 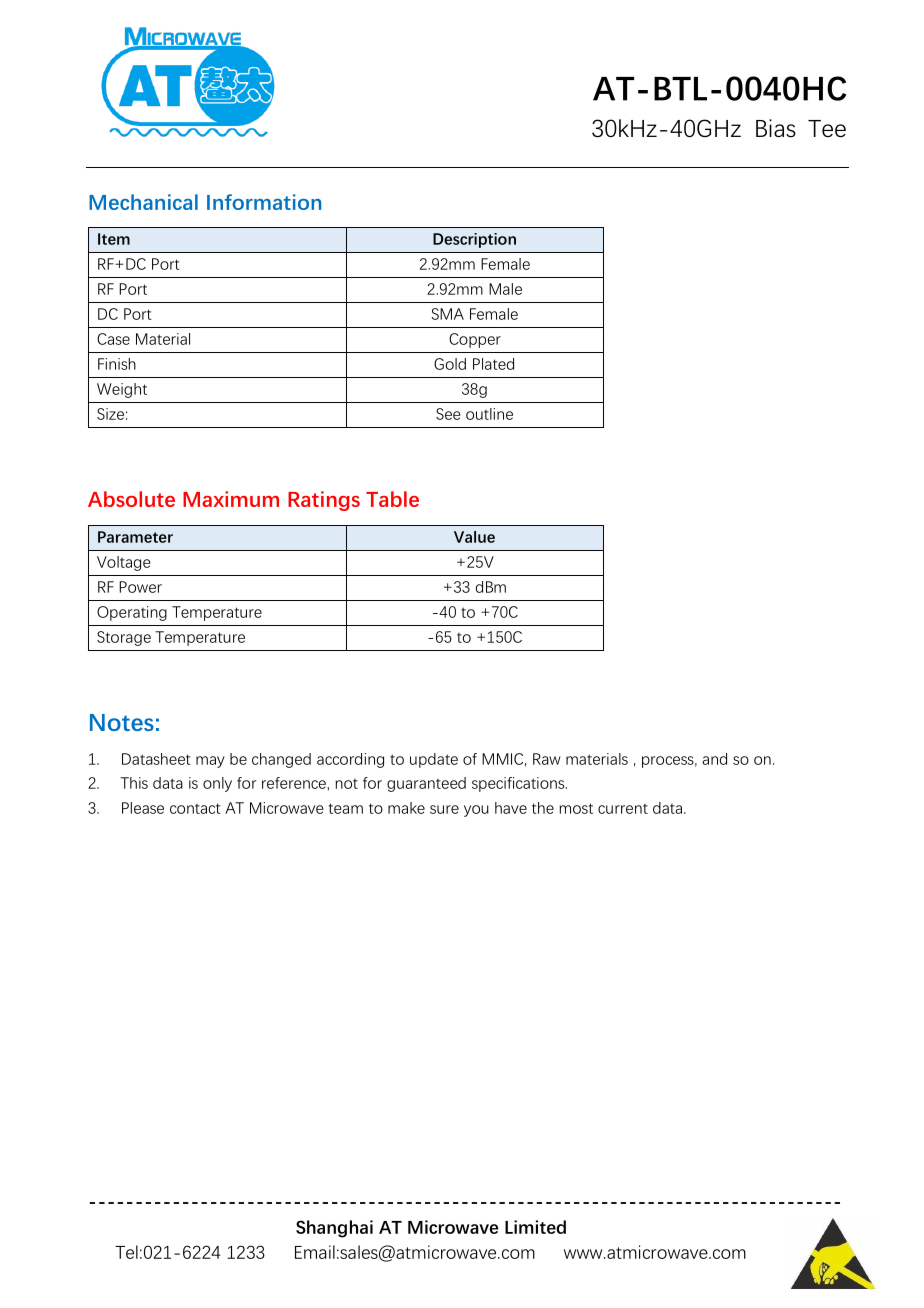 What do you see at coordinates (122, 390) in the screenshot?
I see `Weight` at bounding box center [122, 390].
